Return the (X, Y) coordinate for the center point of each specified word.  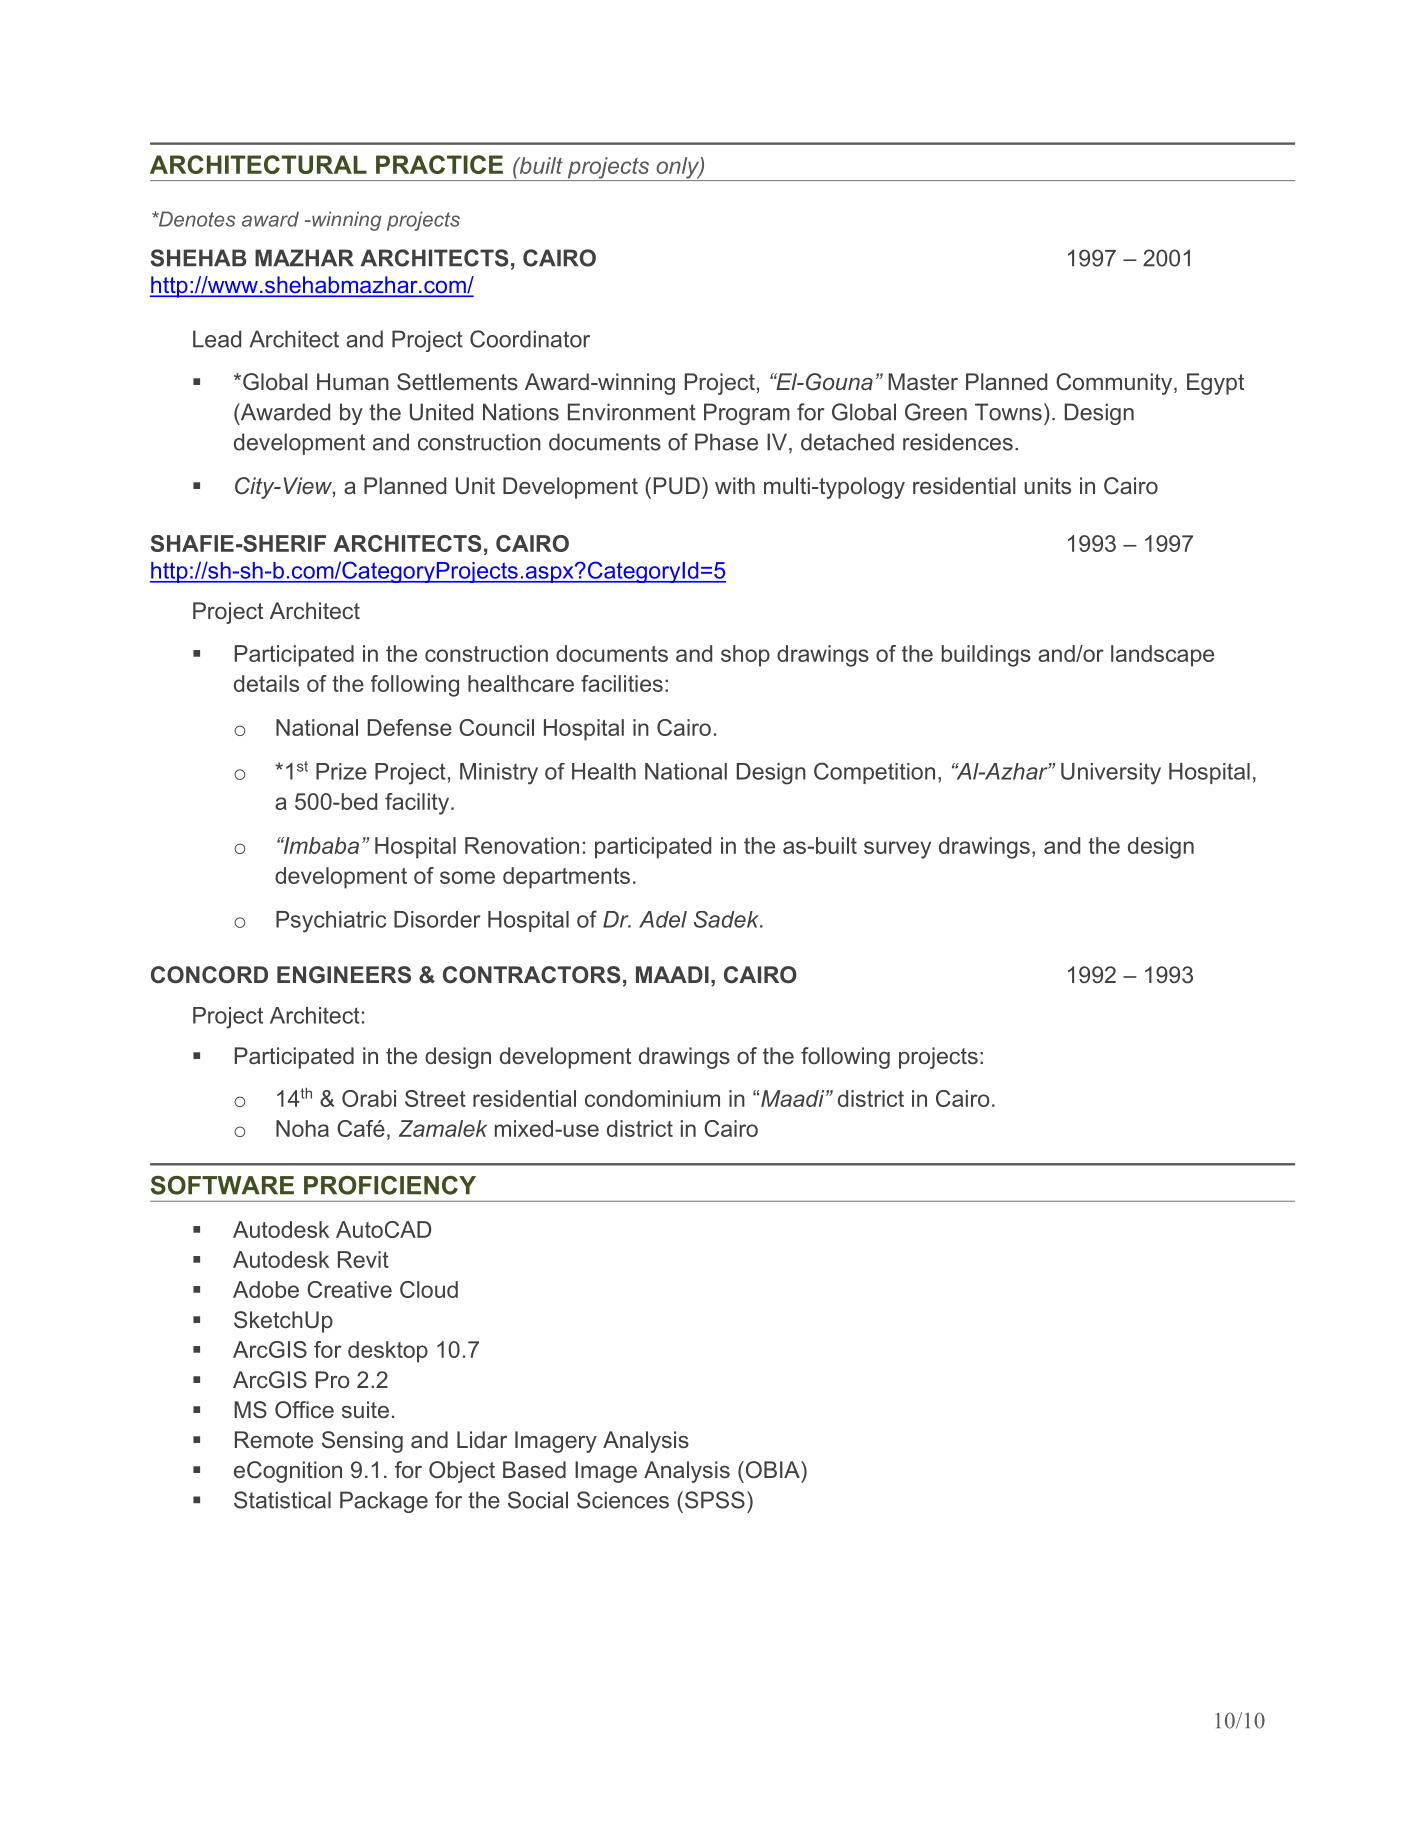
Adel (663, 919)
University (1111, 774)
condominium (652, 1098)
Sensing (362, 1442)
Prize (341, 771)
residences (958, 442)
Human (353, 381)
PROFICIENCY (390, 1185)
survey (897, 850)
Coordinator (530, 339)
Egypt (1215, 384)
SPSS (715, 1500)
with (735, 485)
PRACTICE (439, 164)
